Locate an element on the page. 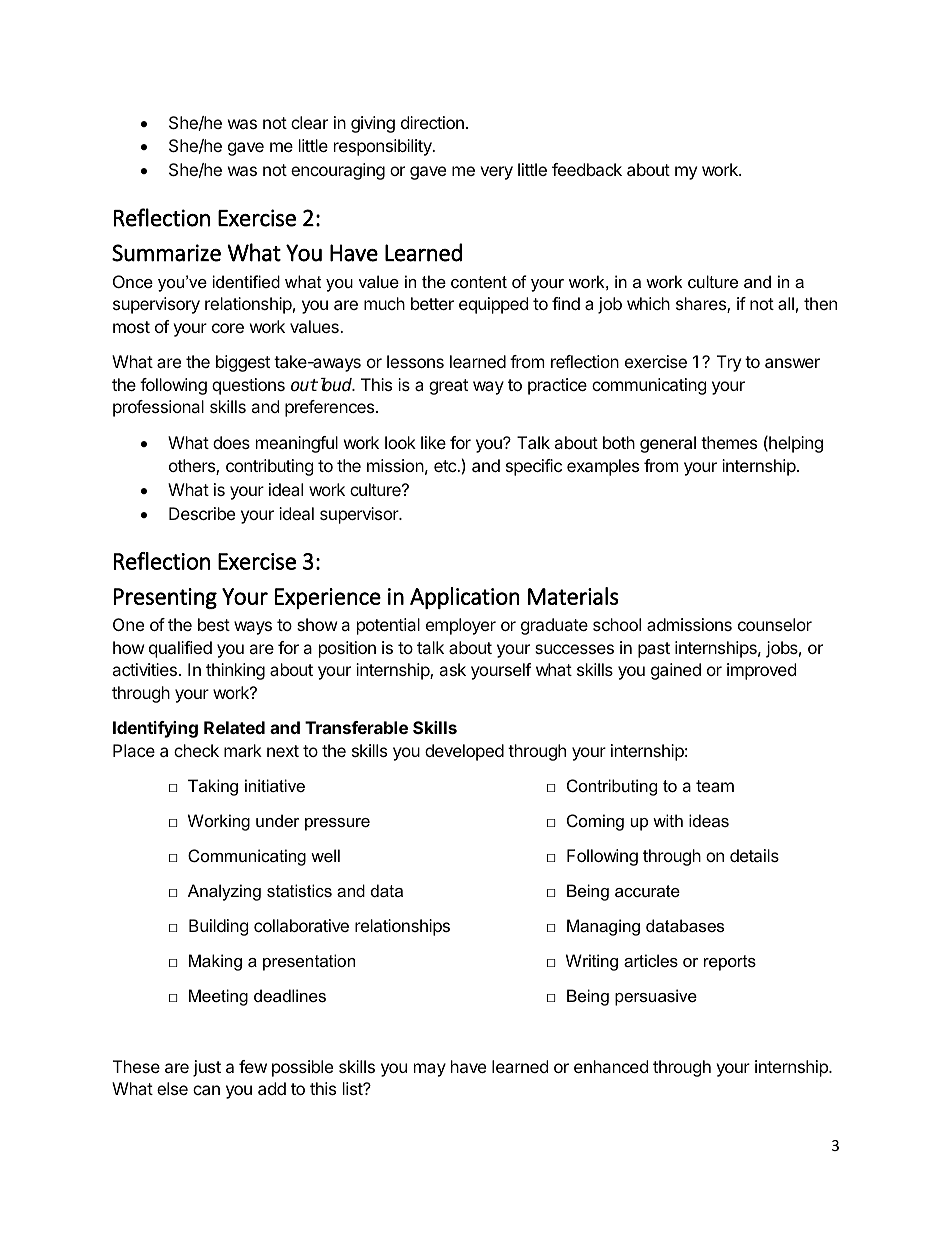 This page has width=952, height=1233. just is located at coordinates (207, 1068).
